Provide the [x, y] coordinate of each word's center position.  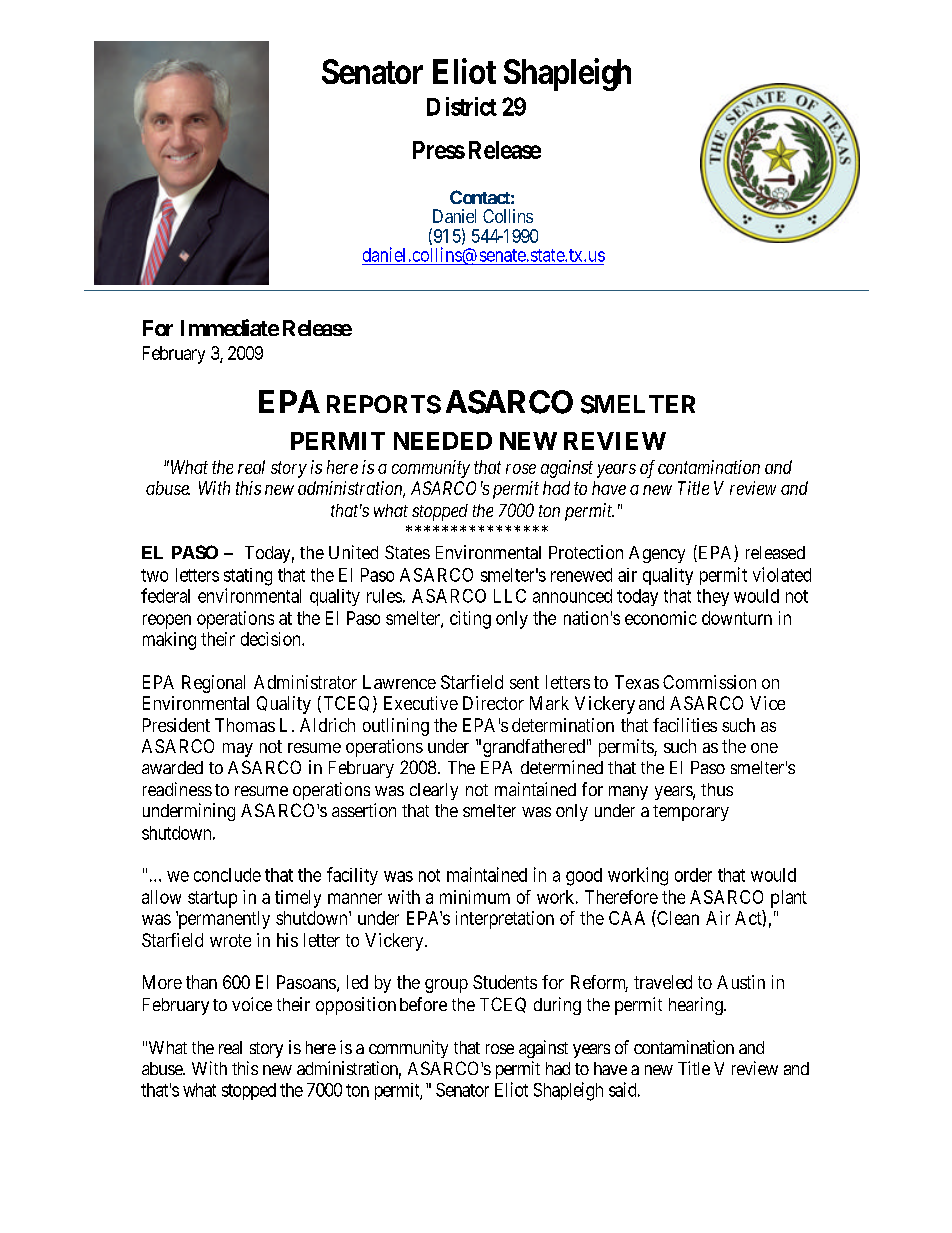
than [201, 982]
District [462, 106]
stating [248, 577]
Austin [741, 982]
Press [439, 150]
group [446, 986]
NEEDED [443, 441]
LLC [510, 596]
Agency [657, 554]
